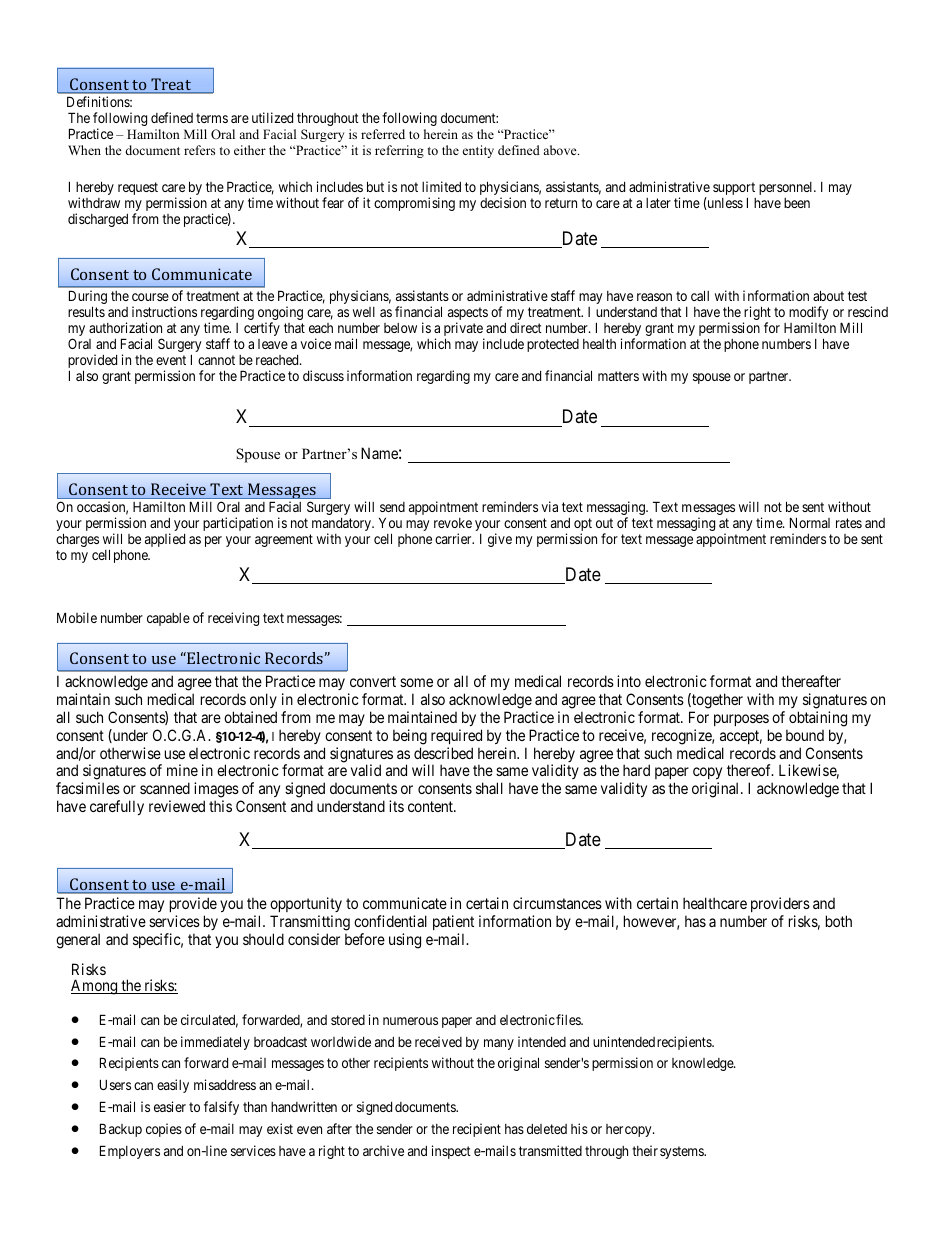  I want to click on thereof, so click(750, 770).
